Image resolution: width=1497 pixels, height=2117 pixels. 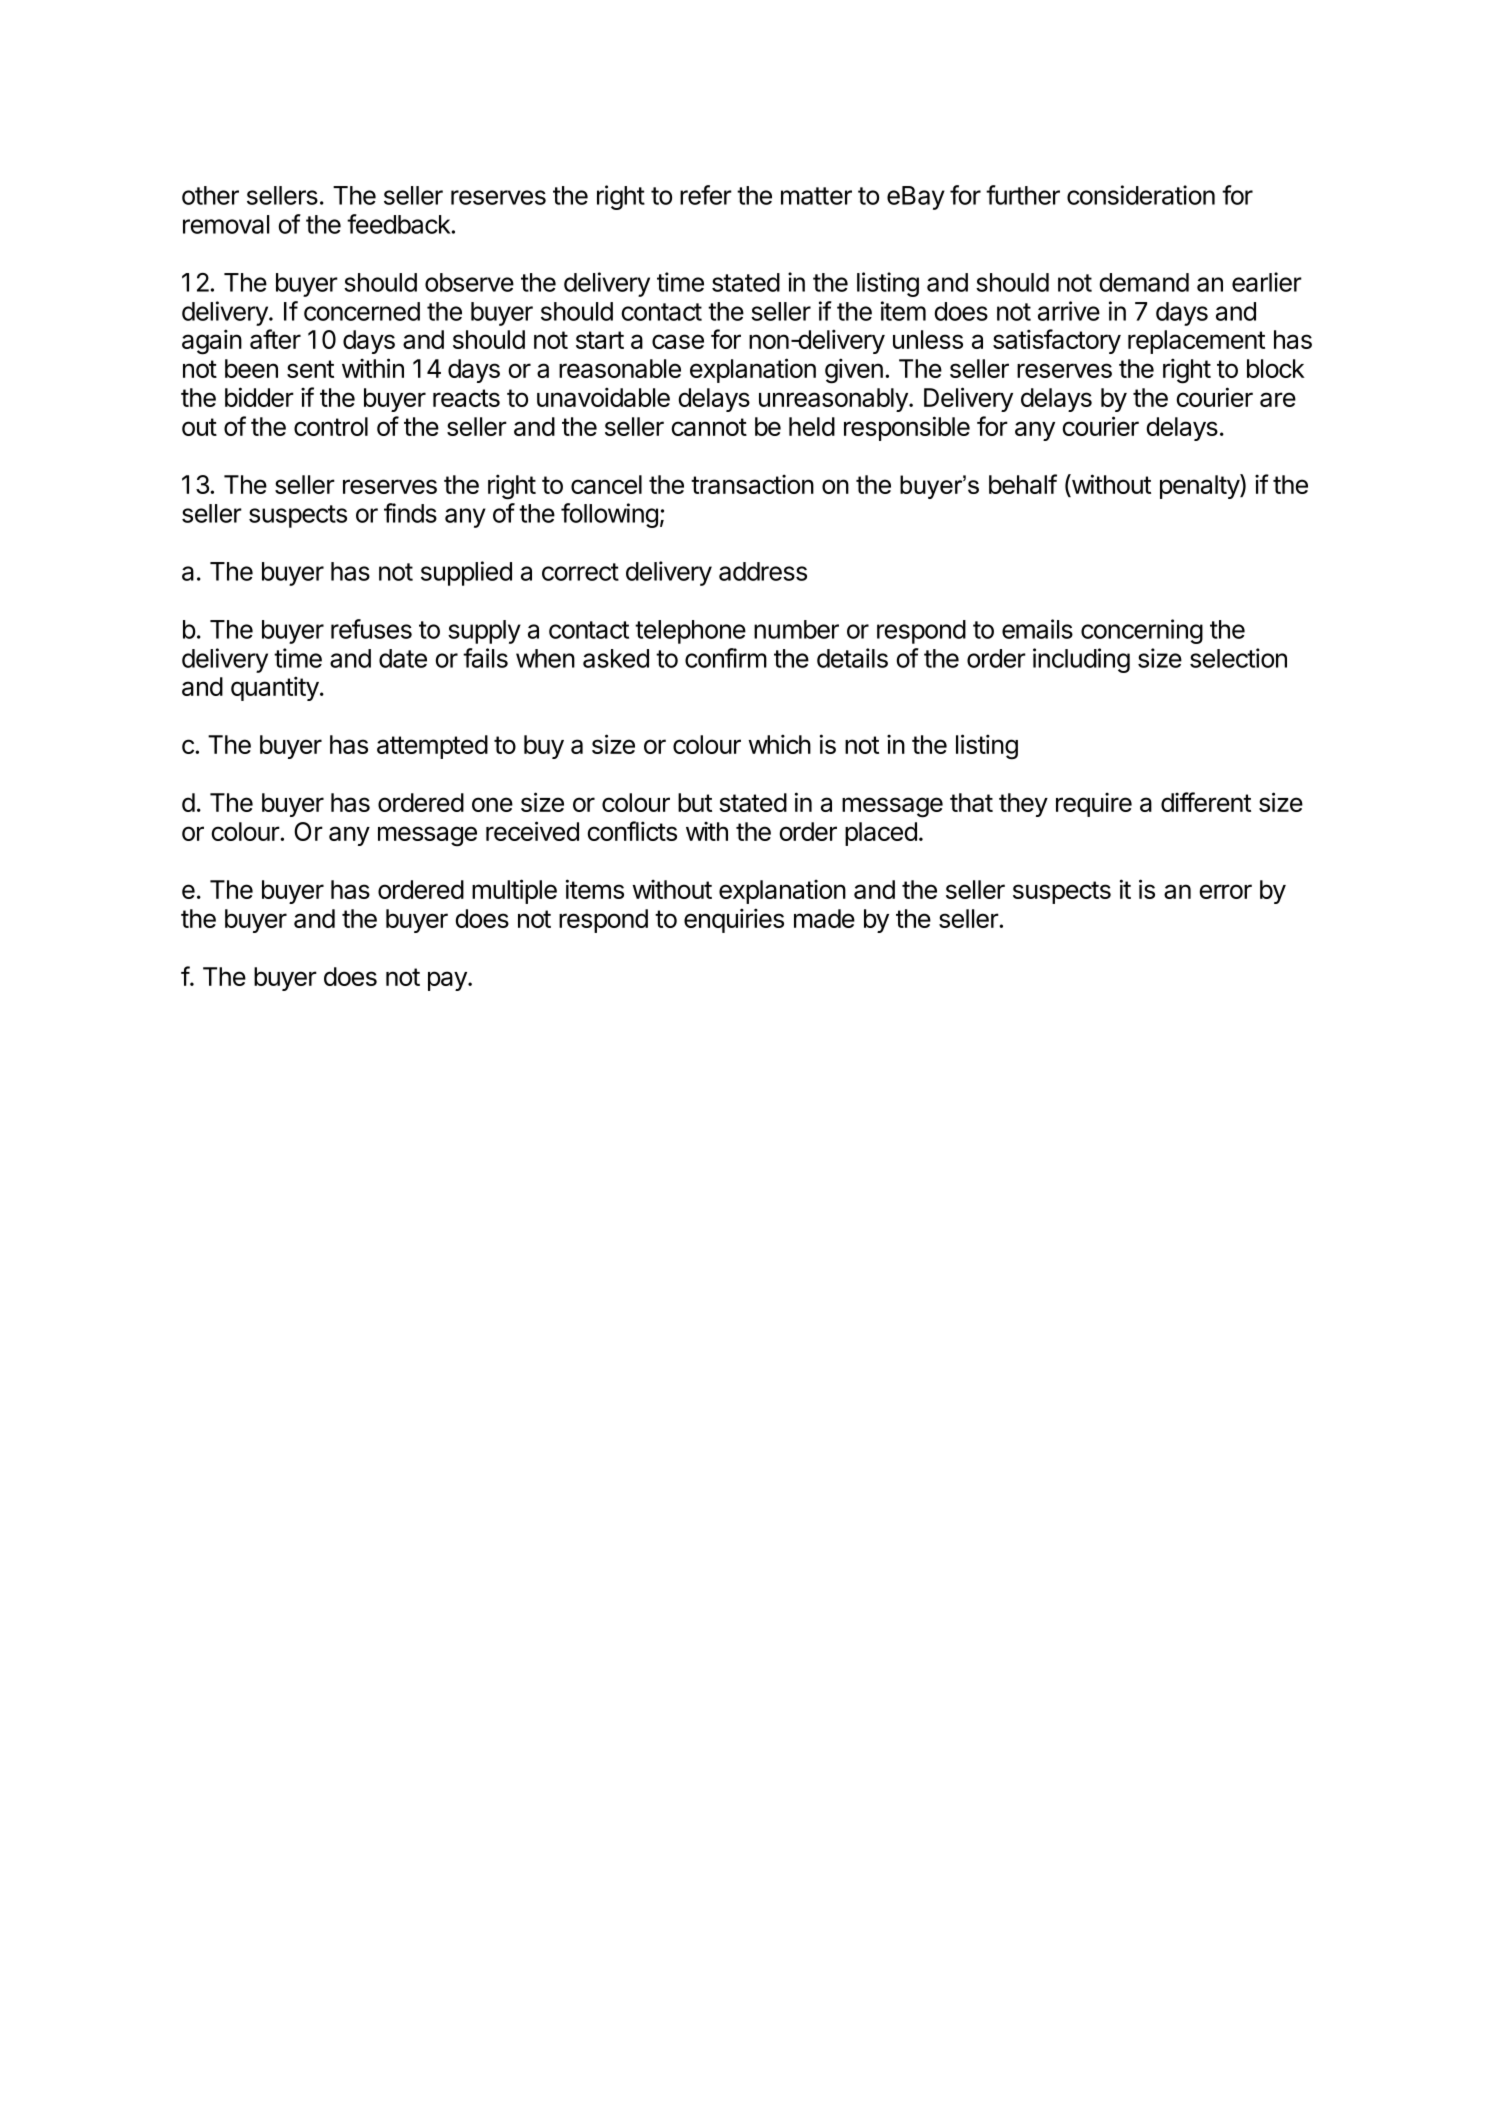 I want to click on refuses, so click(x=371, y=629).
